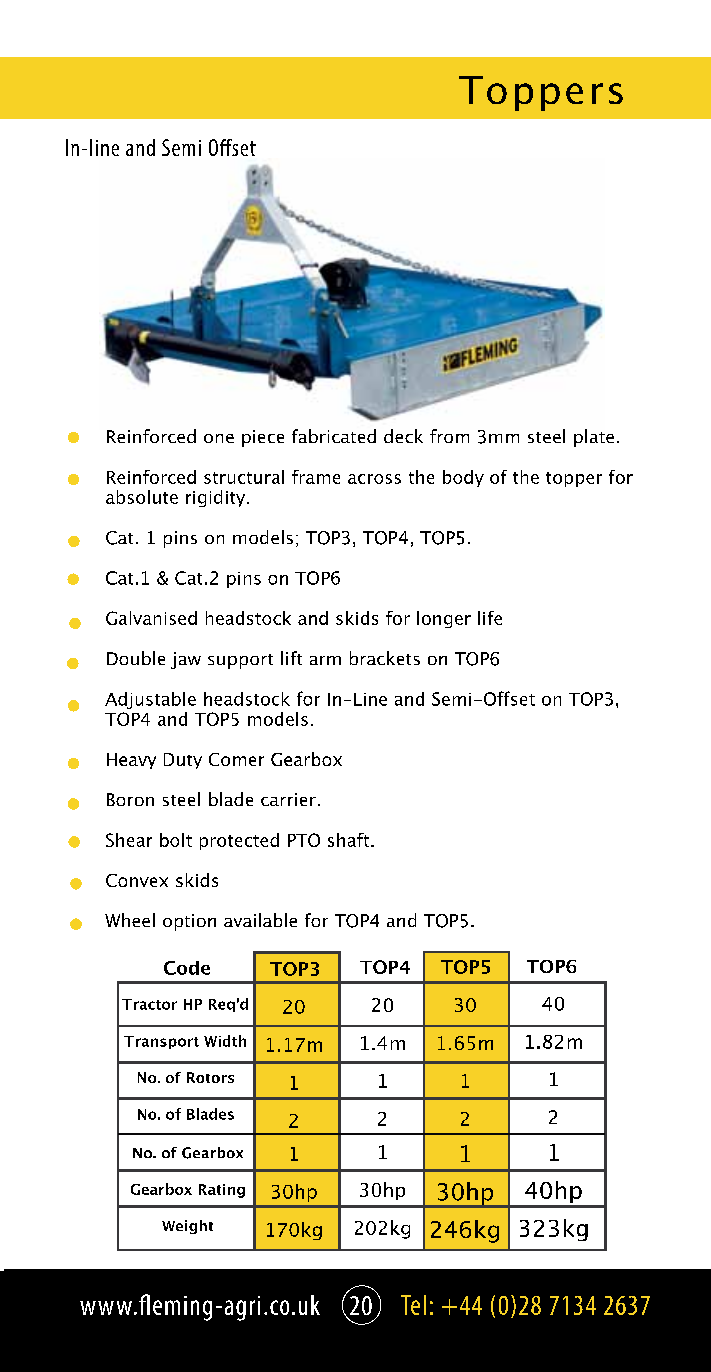 The image size is (711, 1372). Describe the element at coordinates (594, 438) in the screenshot. I see `plate` at that location.
